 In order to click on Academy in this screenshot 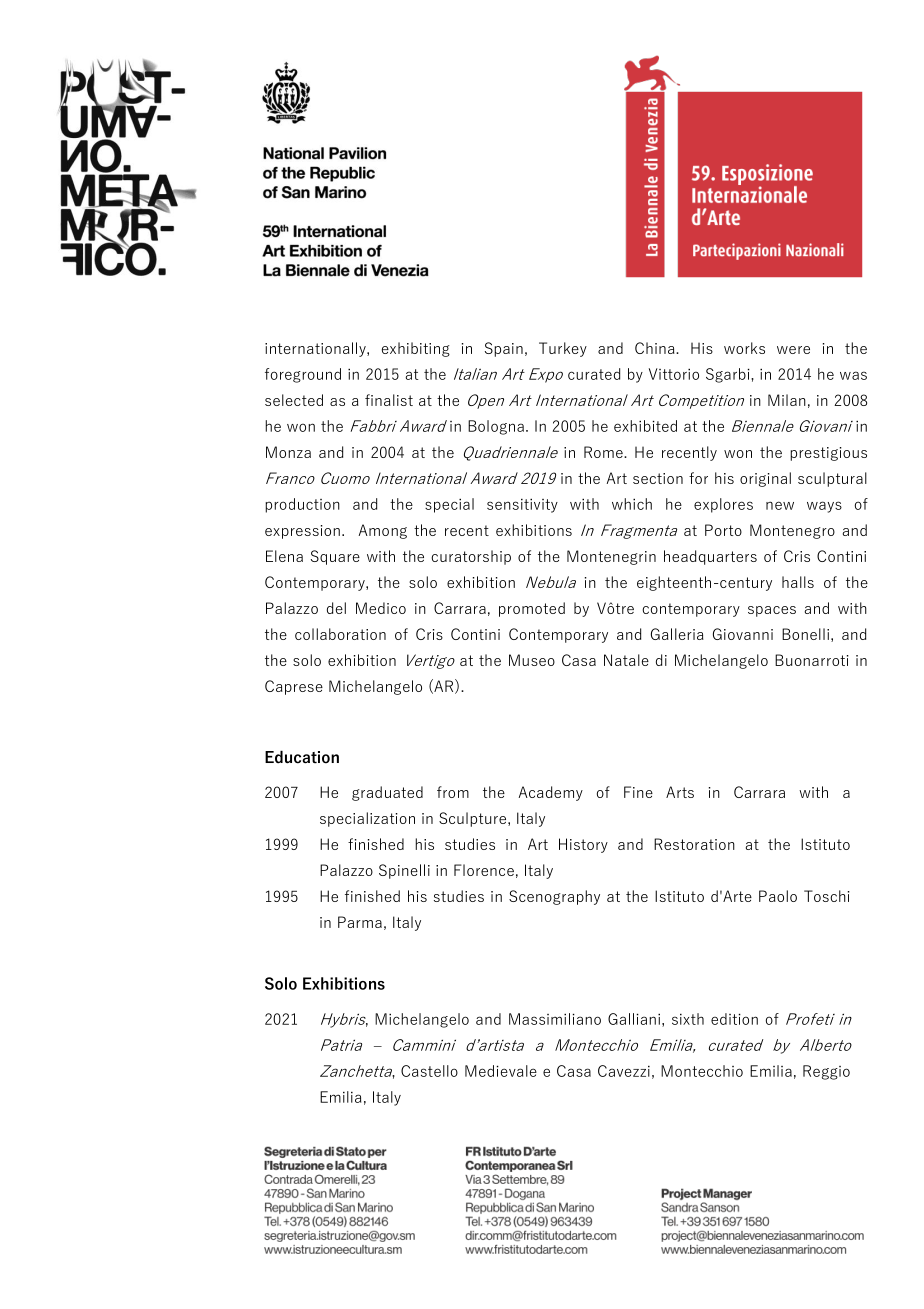, I will do `click(551, 793)`.
